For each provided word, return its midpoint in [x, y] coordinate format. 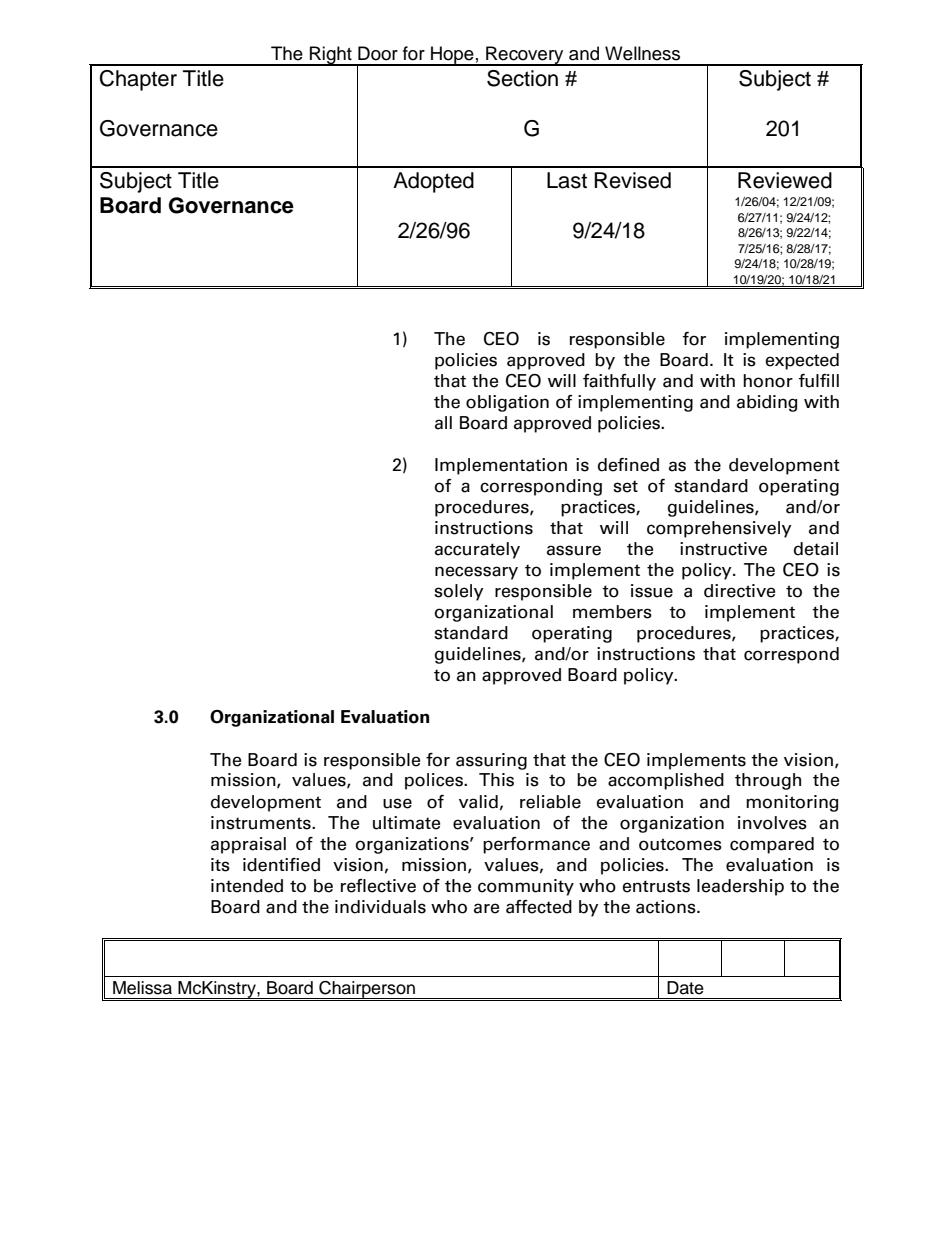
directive [739, 591]
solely [459, 592]
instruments [262, 823]
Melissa [142, 988]
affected [539, 907]
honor [768, 381]
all [443, 423]
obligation [507, 403]
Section [522, 78]
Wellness [642, 53]
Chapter [138, 80]
